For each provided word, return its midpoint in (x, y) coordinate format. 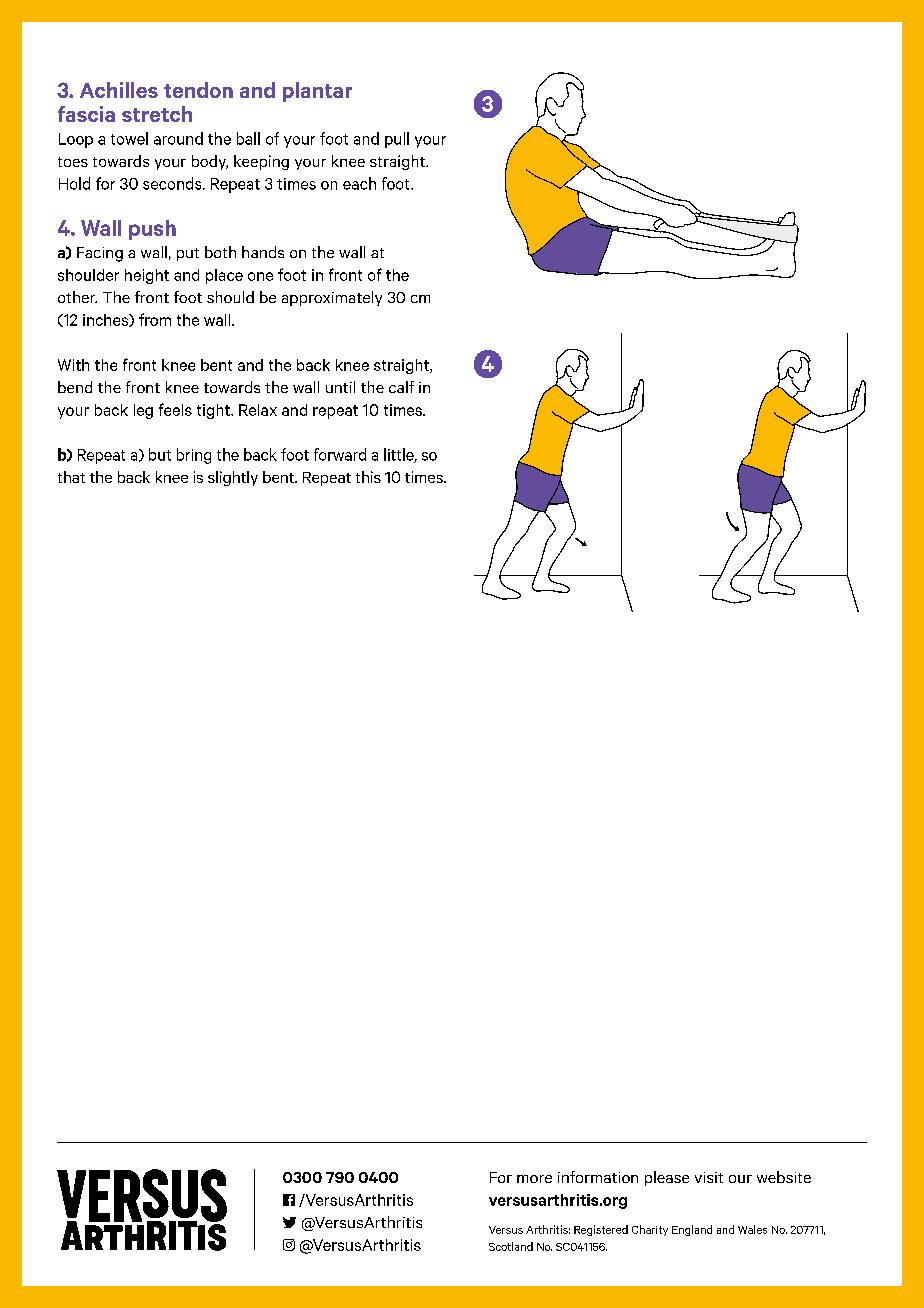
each (359, 183)
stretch (157, 114)
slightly (233, 478)
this (368, 477)
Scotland (511, 1246)
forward (340, 454)
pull (397, 140)
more (534, 1179)
